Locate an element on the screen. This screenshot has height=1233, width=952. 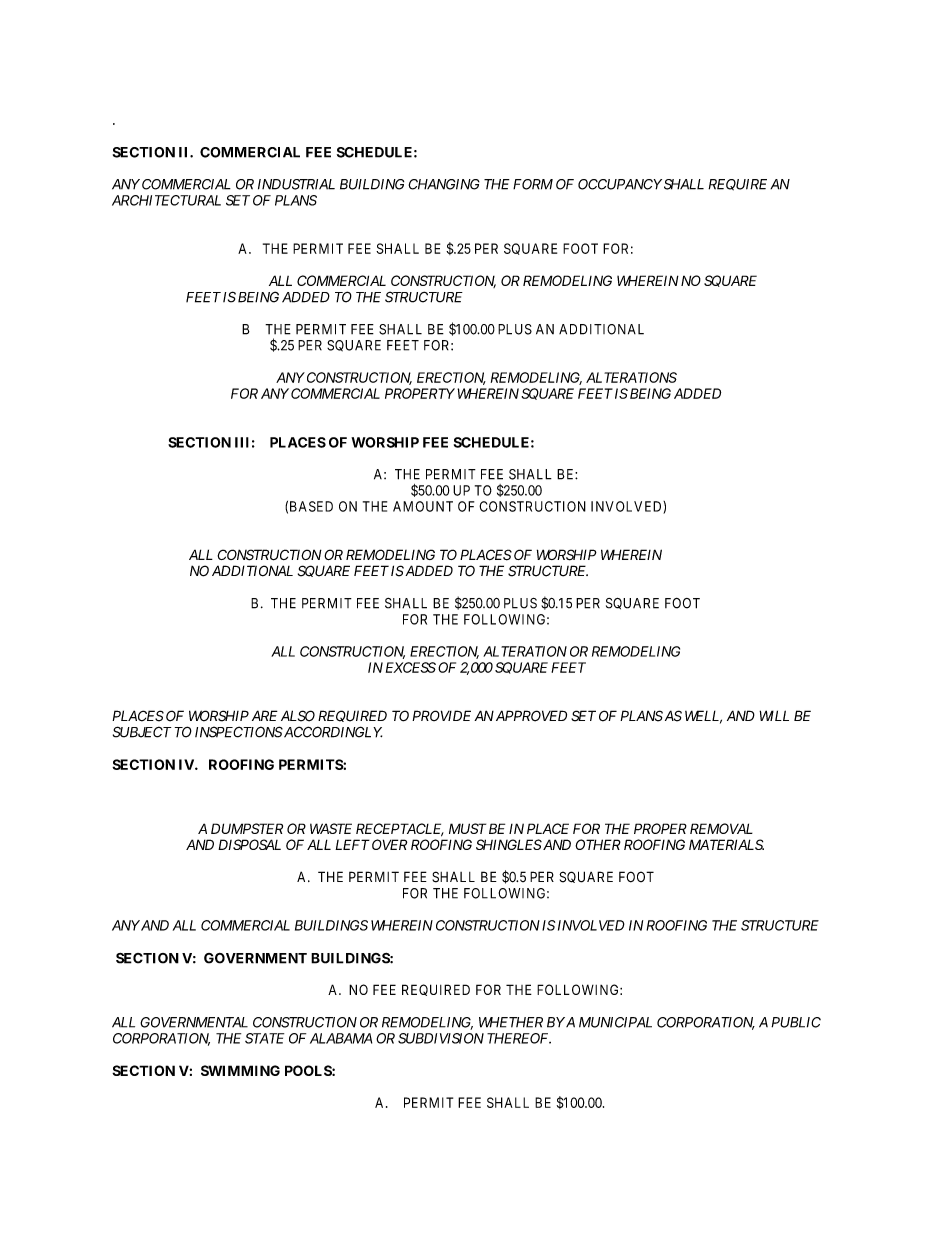
WILL is located at coordinates (774, 715).
